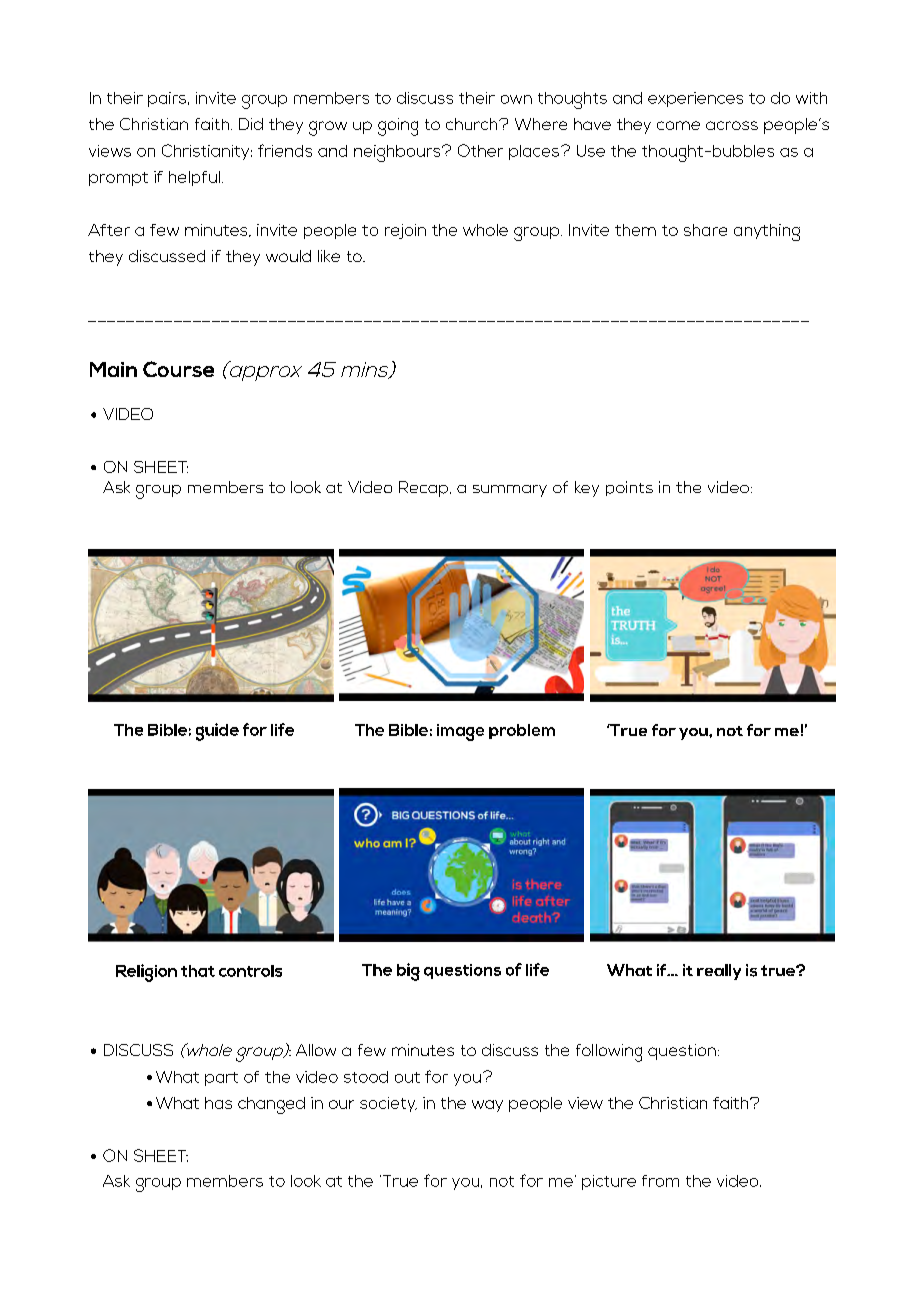  I want to click on Main, so click(113, 369).
